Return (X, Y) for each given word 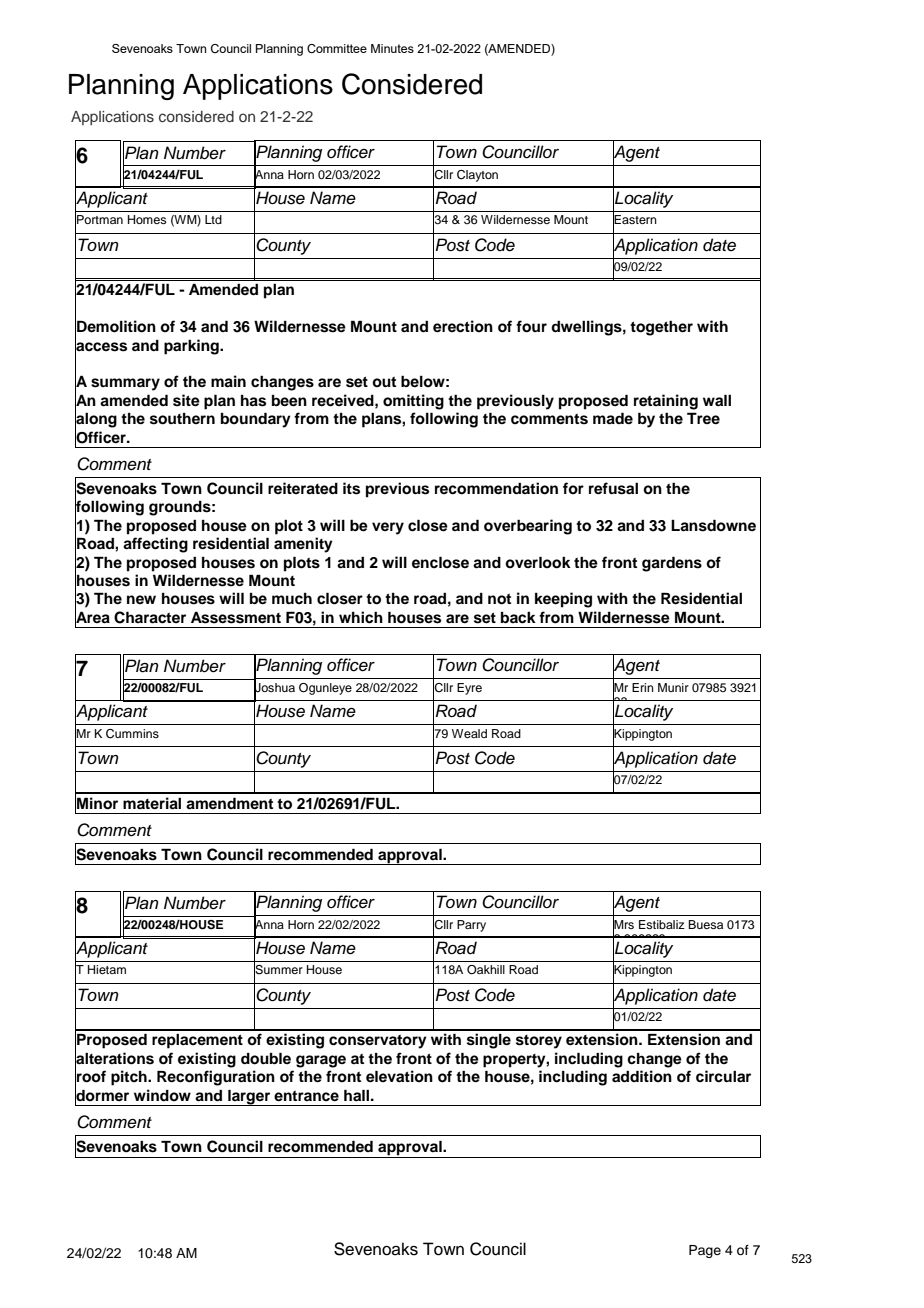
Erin (643, 687)
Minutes (392, 48)
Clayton (477, 176)
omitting (413, 402)
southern (182, 419)
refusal (613, 488)
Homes (147, 219)
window (162, 1095)
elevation (399, 1076)
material (152, 803)
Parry (471, 926)
